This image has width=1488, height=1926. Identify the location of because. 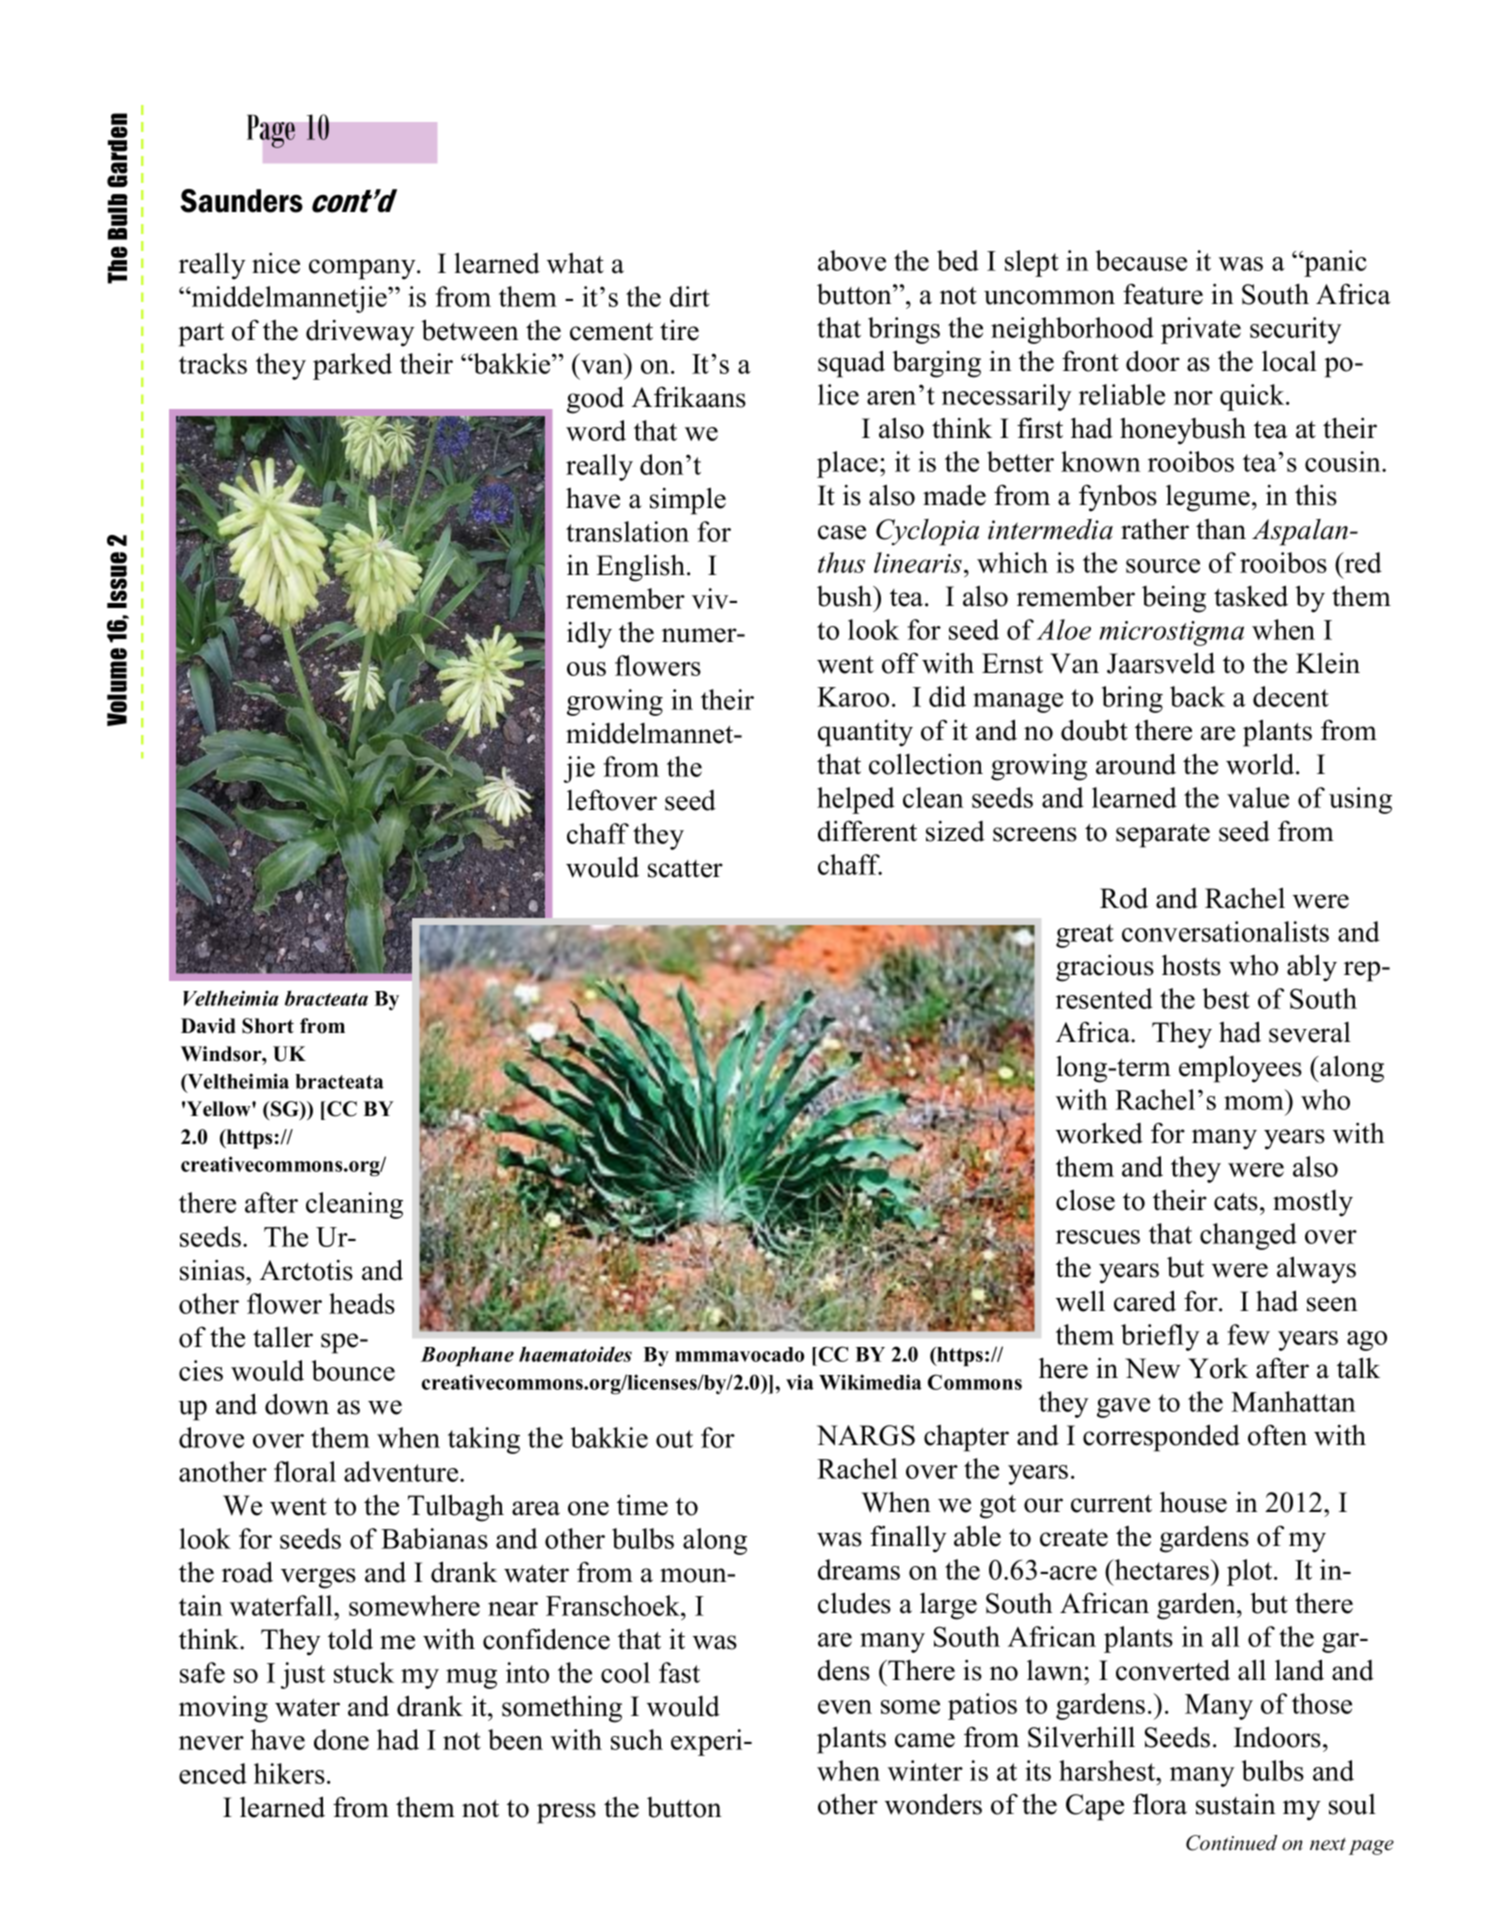
(1141, 260).
